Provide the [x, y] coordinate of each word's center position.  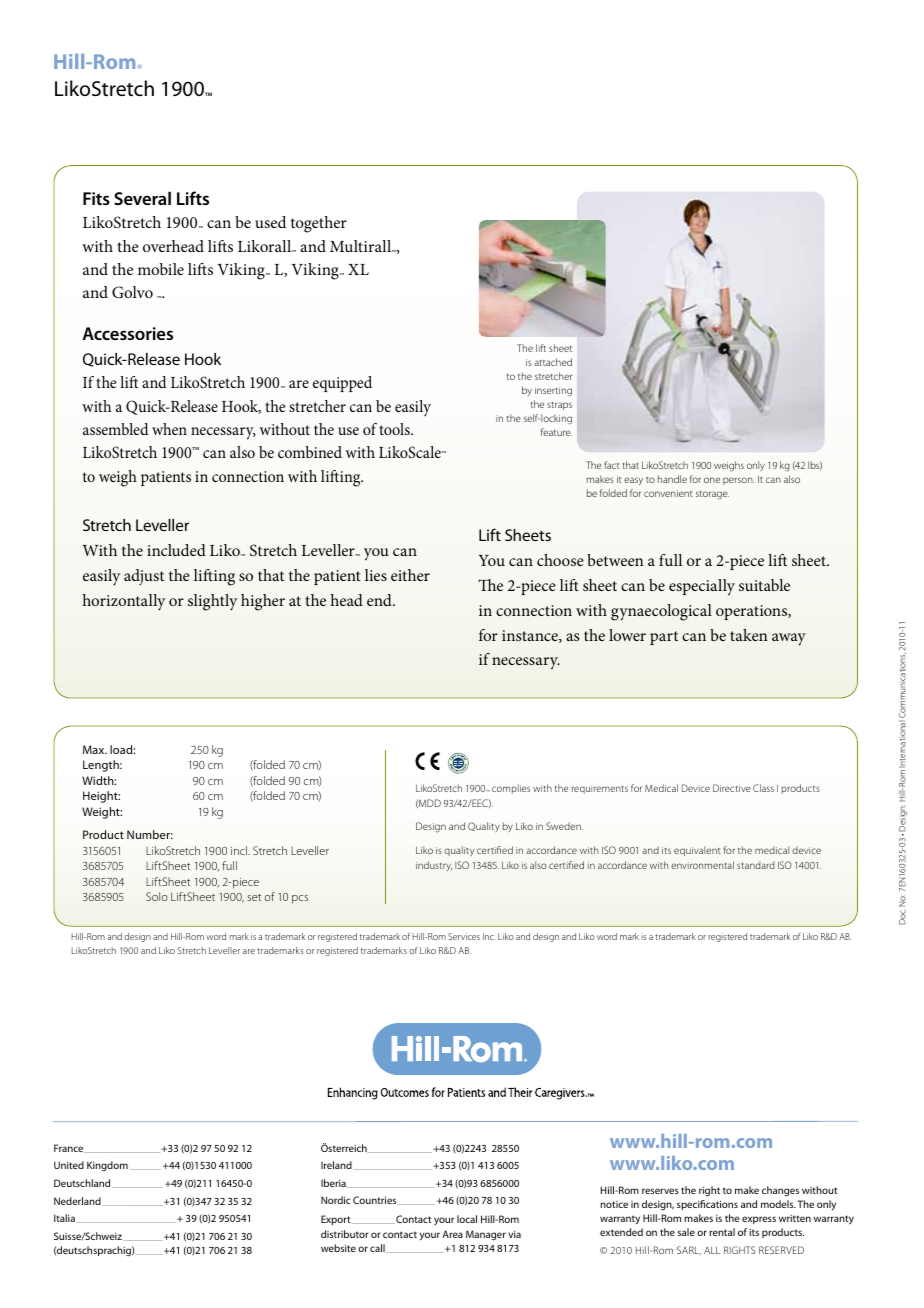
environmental [702, 865]
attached [553, 362]
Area [452, 1234]
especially [702, 587]
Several [142, 198]
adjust [144, 577]
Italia [64, 1218]
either [410, 575]
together [319, 224]
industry [434, 866]
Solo [157, 896]
